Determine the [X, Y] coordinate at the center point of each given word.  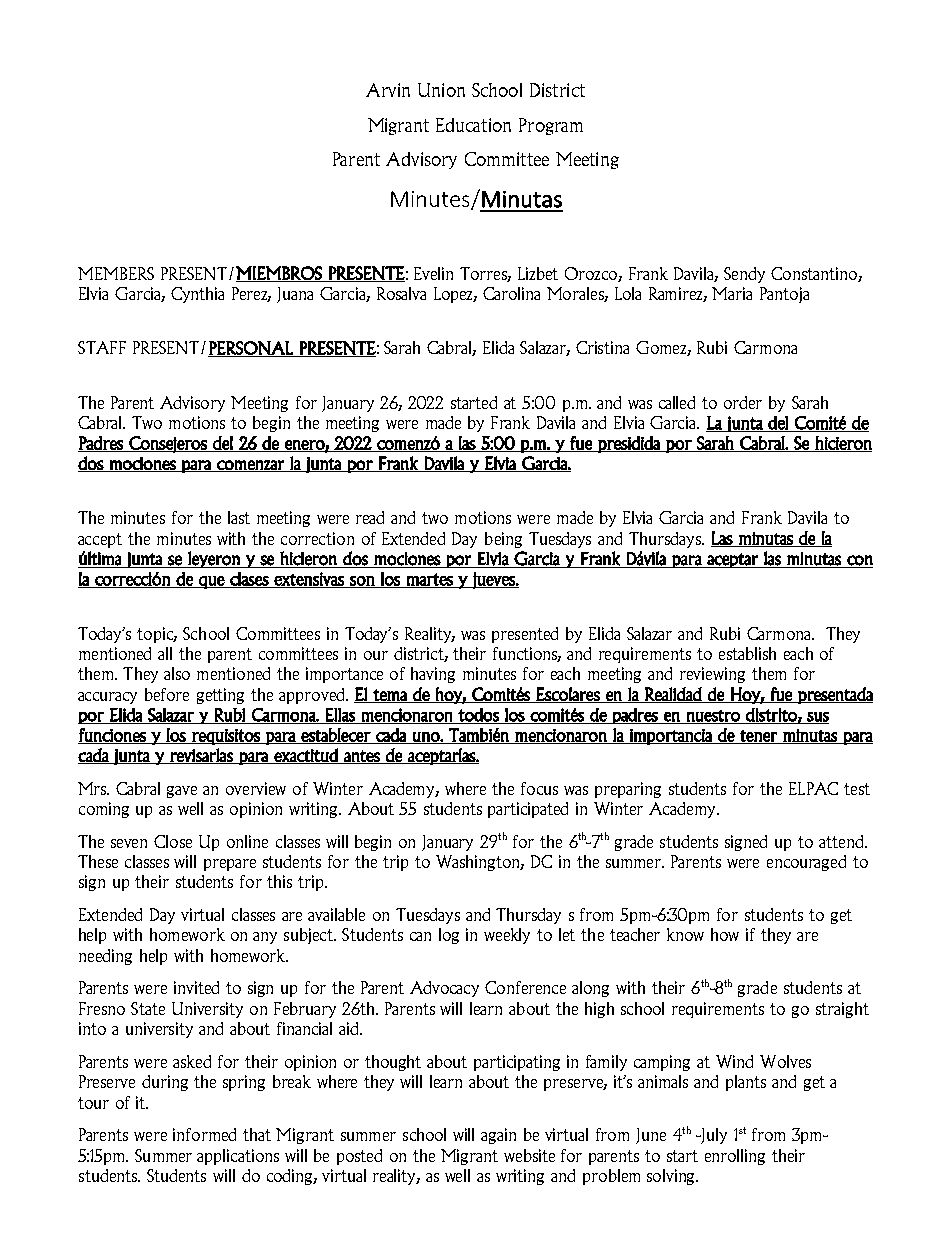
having [433, 675]
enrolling [735, 1157]
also [177, 673]
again [498, 1136]
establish [747, 653]
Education [473, 125]
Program [551, 126]
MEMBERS [116, 273]
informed [204, 1134]
